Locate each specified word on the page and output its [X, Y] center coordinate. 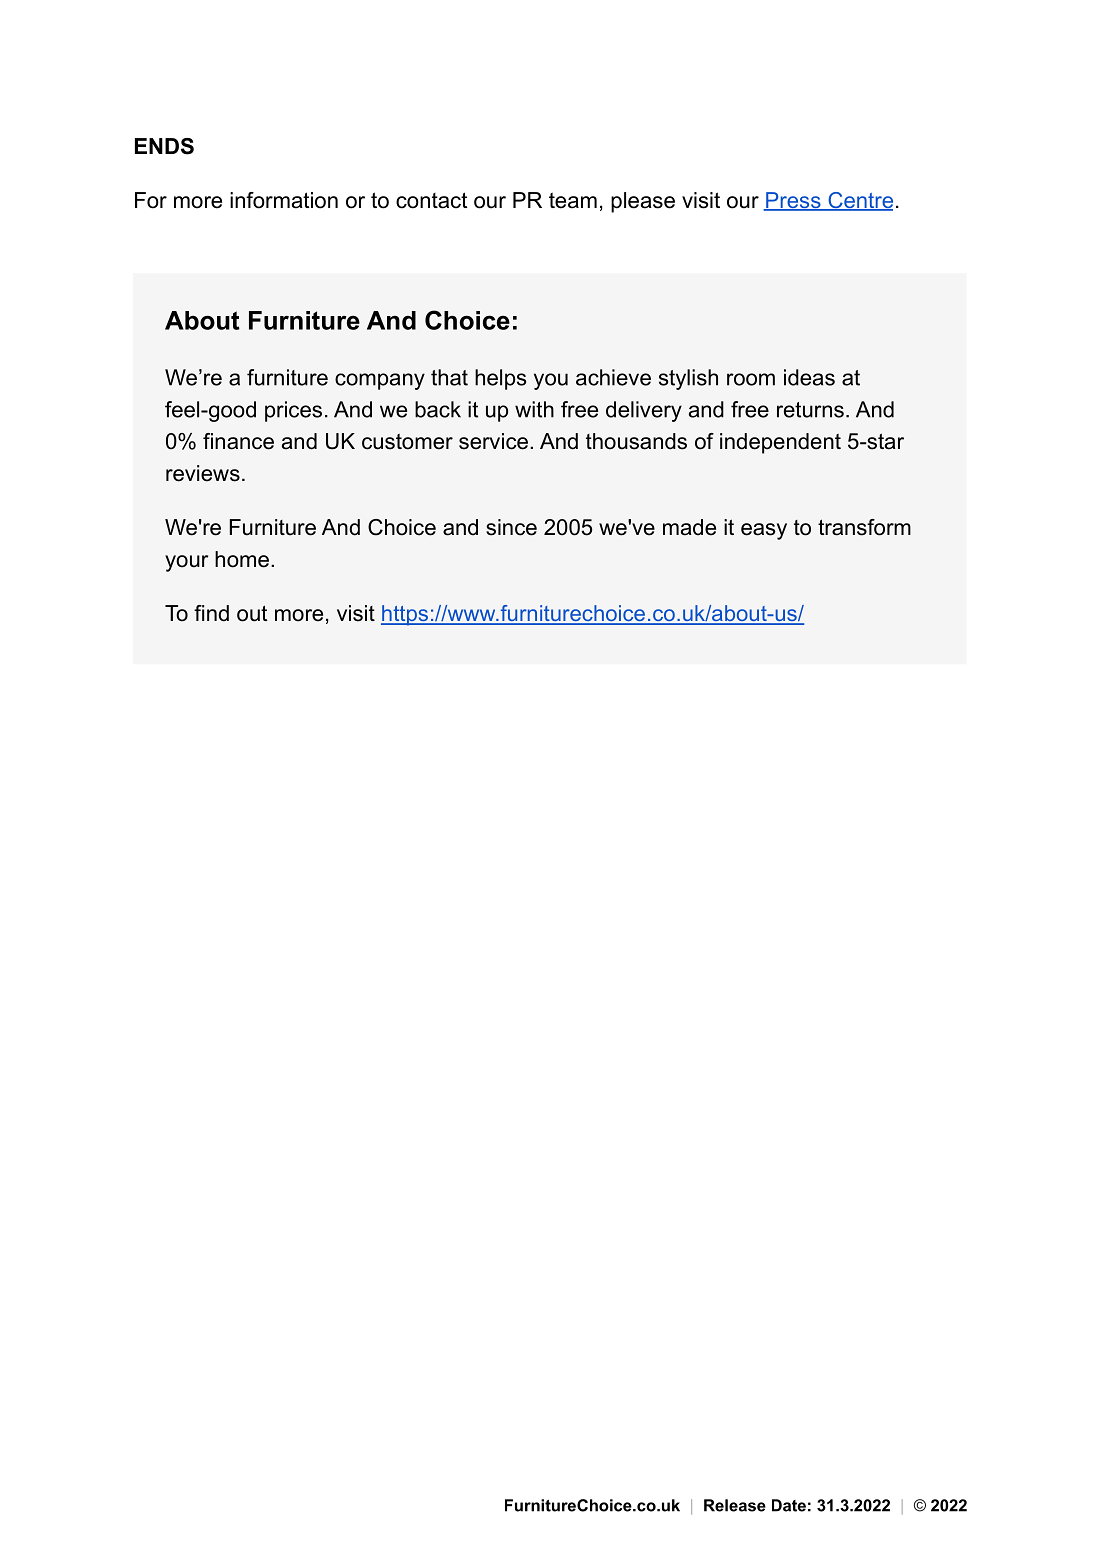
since [511, 527]
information [284, 200]
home [242, 559]
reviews [203, 473]
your [186, 563]
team [573, 200]
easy [764, 531]
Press [793, 201]
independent [780, 443]
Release [735, 1505]
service [493, 441]
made [689, 527]
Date [789, 1505]
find [211, 613]
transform [864, 527]
